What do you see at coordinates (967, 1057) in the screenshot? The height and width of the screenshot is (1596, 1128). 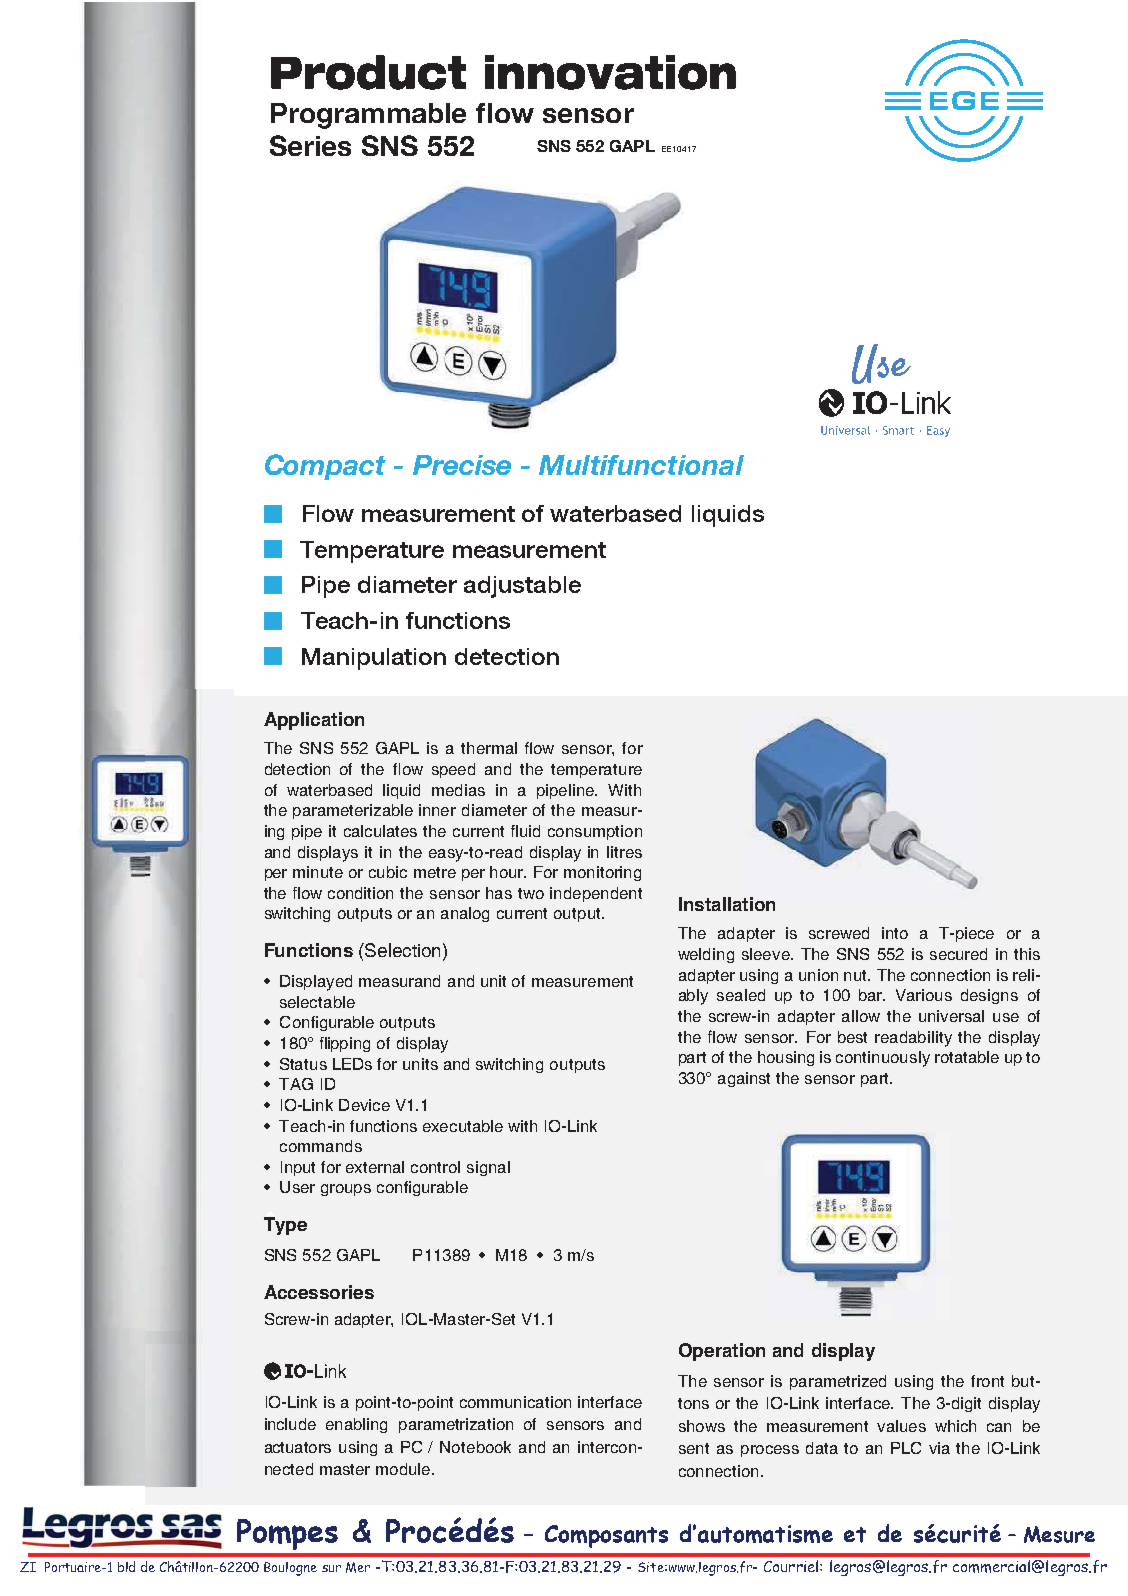 I see `rotatable` at bounding box center [967, 1057].
